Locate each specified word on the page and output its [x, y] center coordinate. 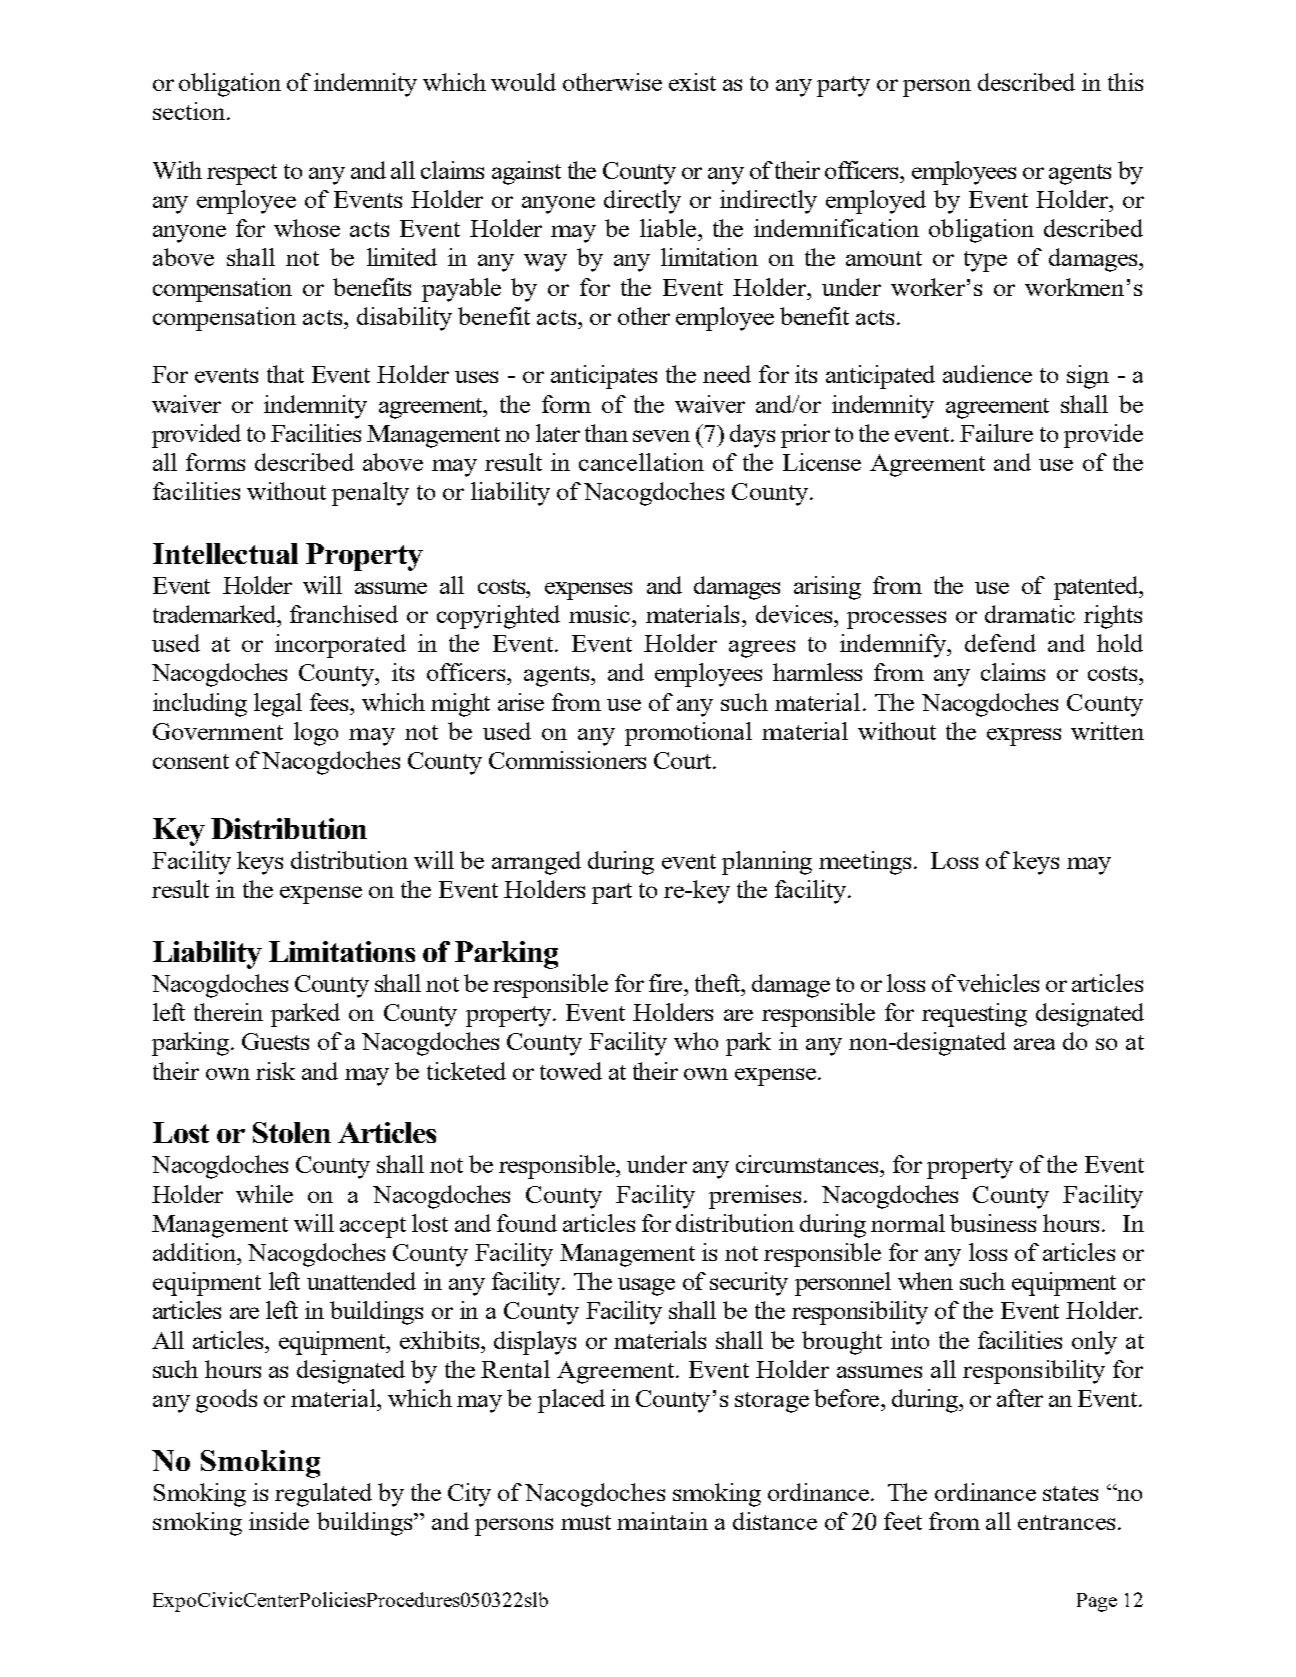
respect [242, 174]
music [601, 614]
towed [571, 1071]
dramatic [1030, 614]
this [1125, 82]
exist [692, 82]
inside [279, 1521]
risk [275, 1071]
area [1034, 1044]
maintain [662, 1521]
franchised [344, 614]
